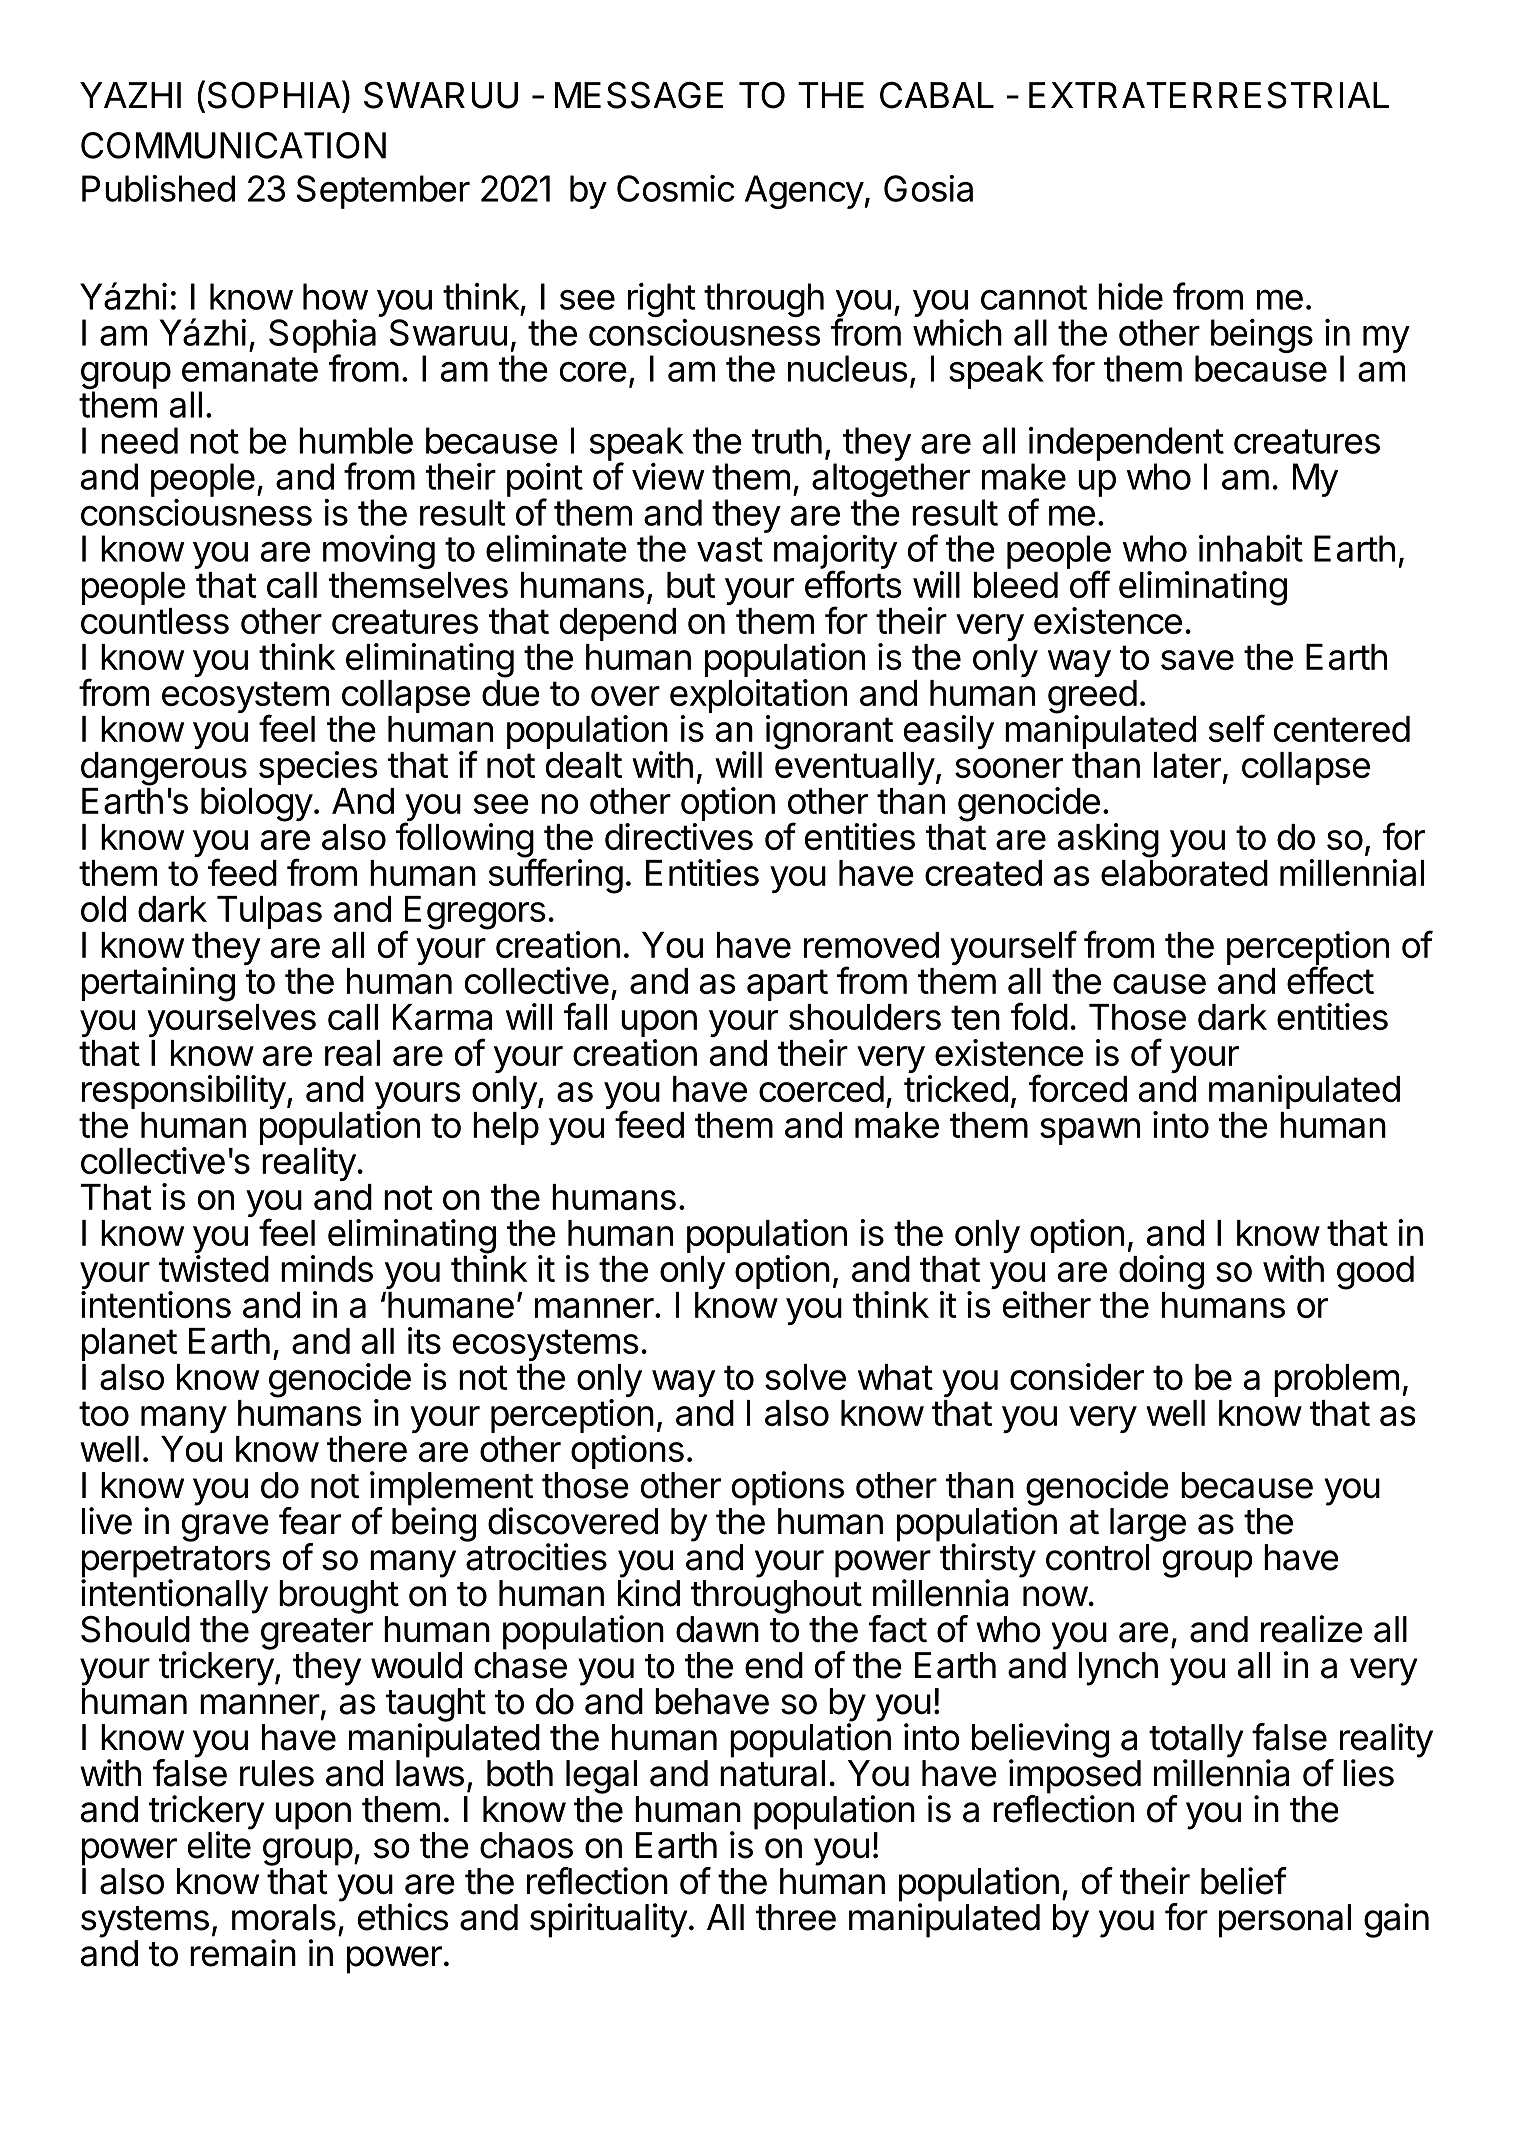 The width and height of the image is (1513, 2139). What do you see at coordinates (1285, 1921) in the image?
I see `personal` at bounding box center [1285, 1921].
